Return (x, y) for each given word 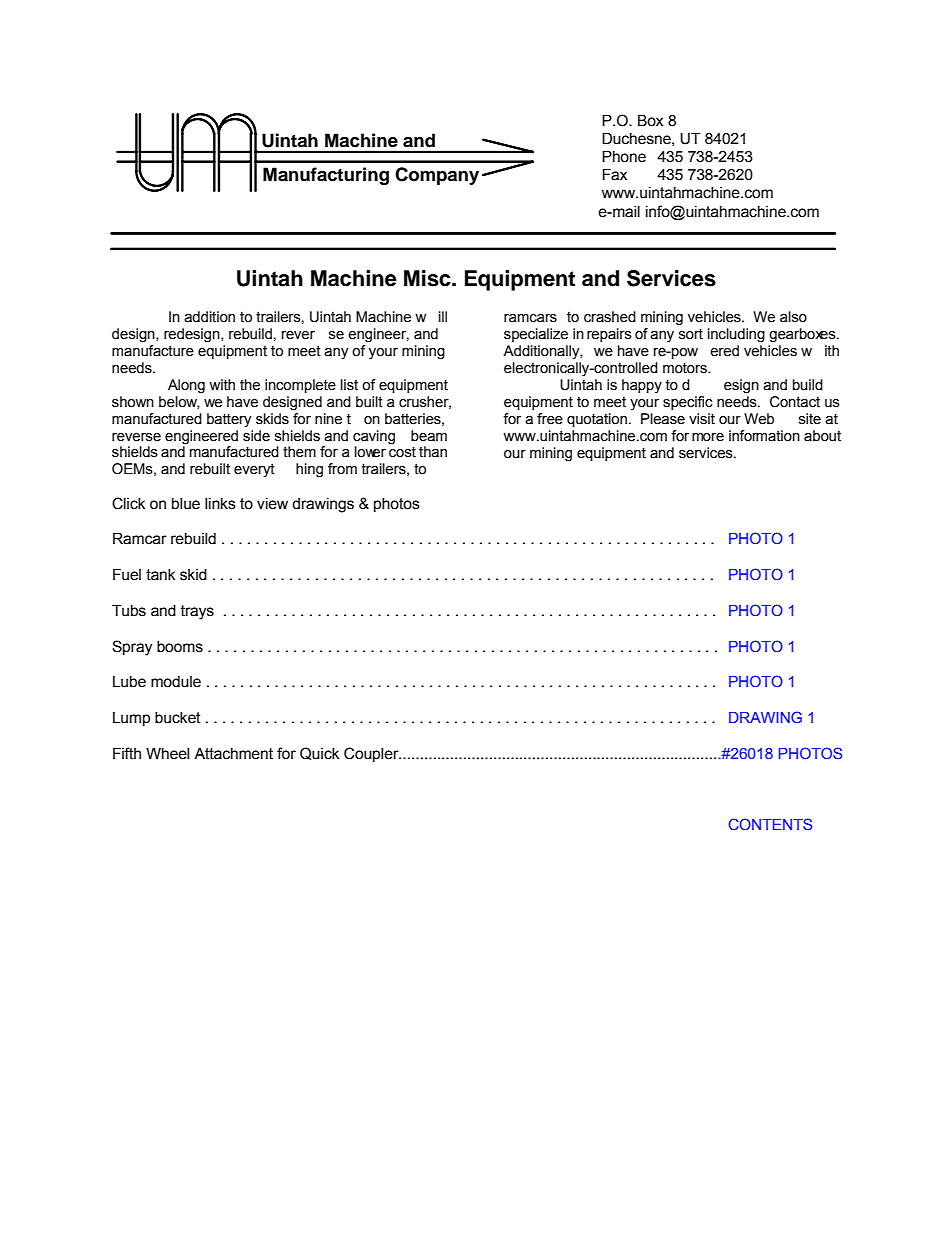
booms (180, 647)
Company (437, 176)
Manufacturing (326, 176)
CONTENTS (770, 824)
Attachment (233, 754)
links (220, 504)
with (222, 385)
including (736, 335)
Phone (624, 157)
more (708, 437)
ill (443, 316)
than (433, 452)
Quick (319, 753)
